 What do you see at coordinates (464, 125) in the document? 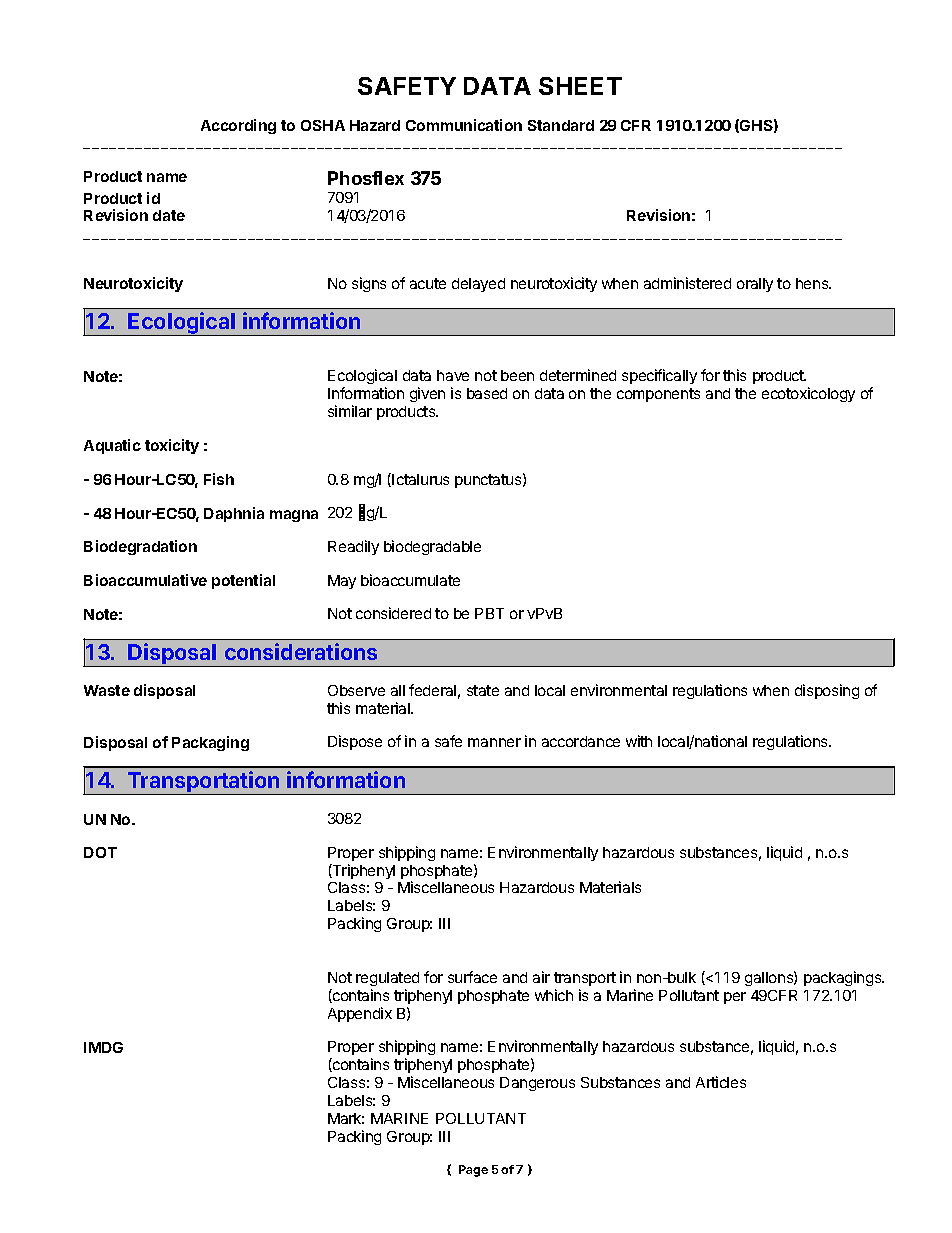
I see `Communication` at bounding box center [464, 125].
